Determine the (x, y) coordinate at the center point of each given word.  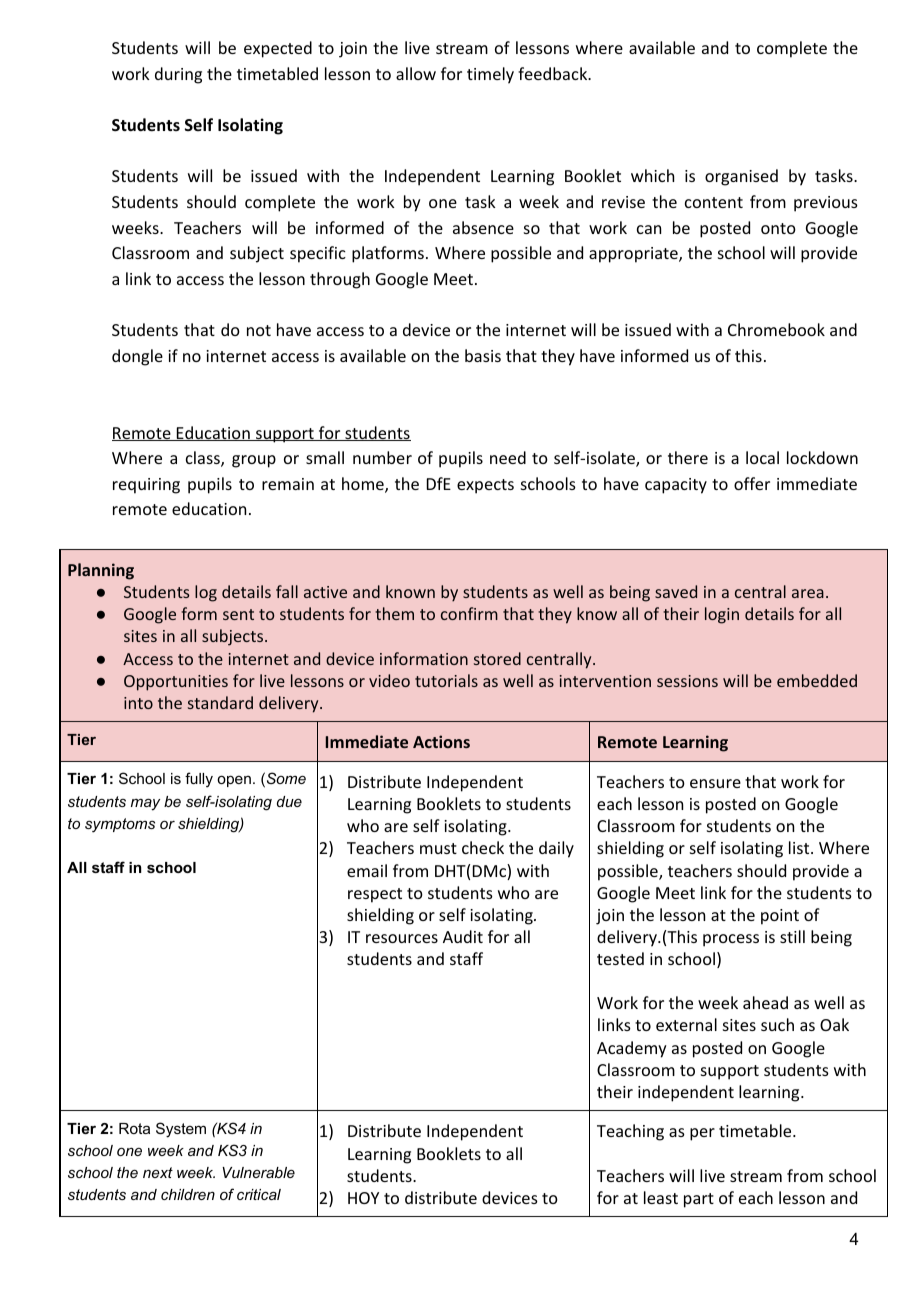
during (178, 75)
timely (490, 75)
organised (741, 177)
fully (199, 780)
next (158, 1172)
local (762, 457)
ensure (715, 783)
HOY (363, 1198)
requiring (146, 486)
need (508, 457)
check (483, 847)
